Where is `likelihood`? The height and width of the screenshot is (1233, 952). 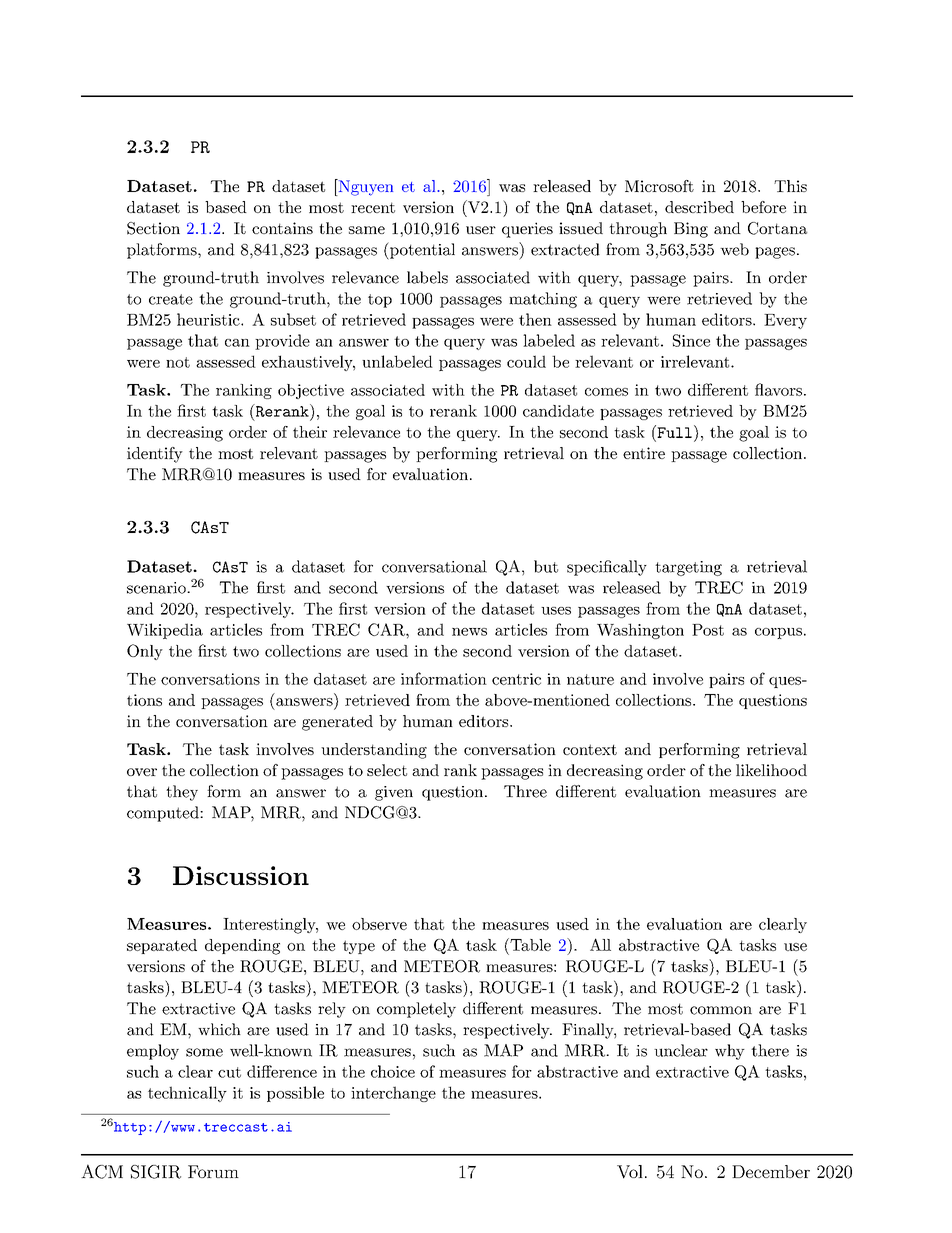
likelihood is located at coordinates (771, 770).
